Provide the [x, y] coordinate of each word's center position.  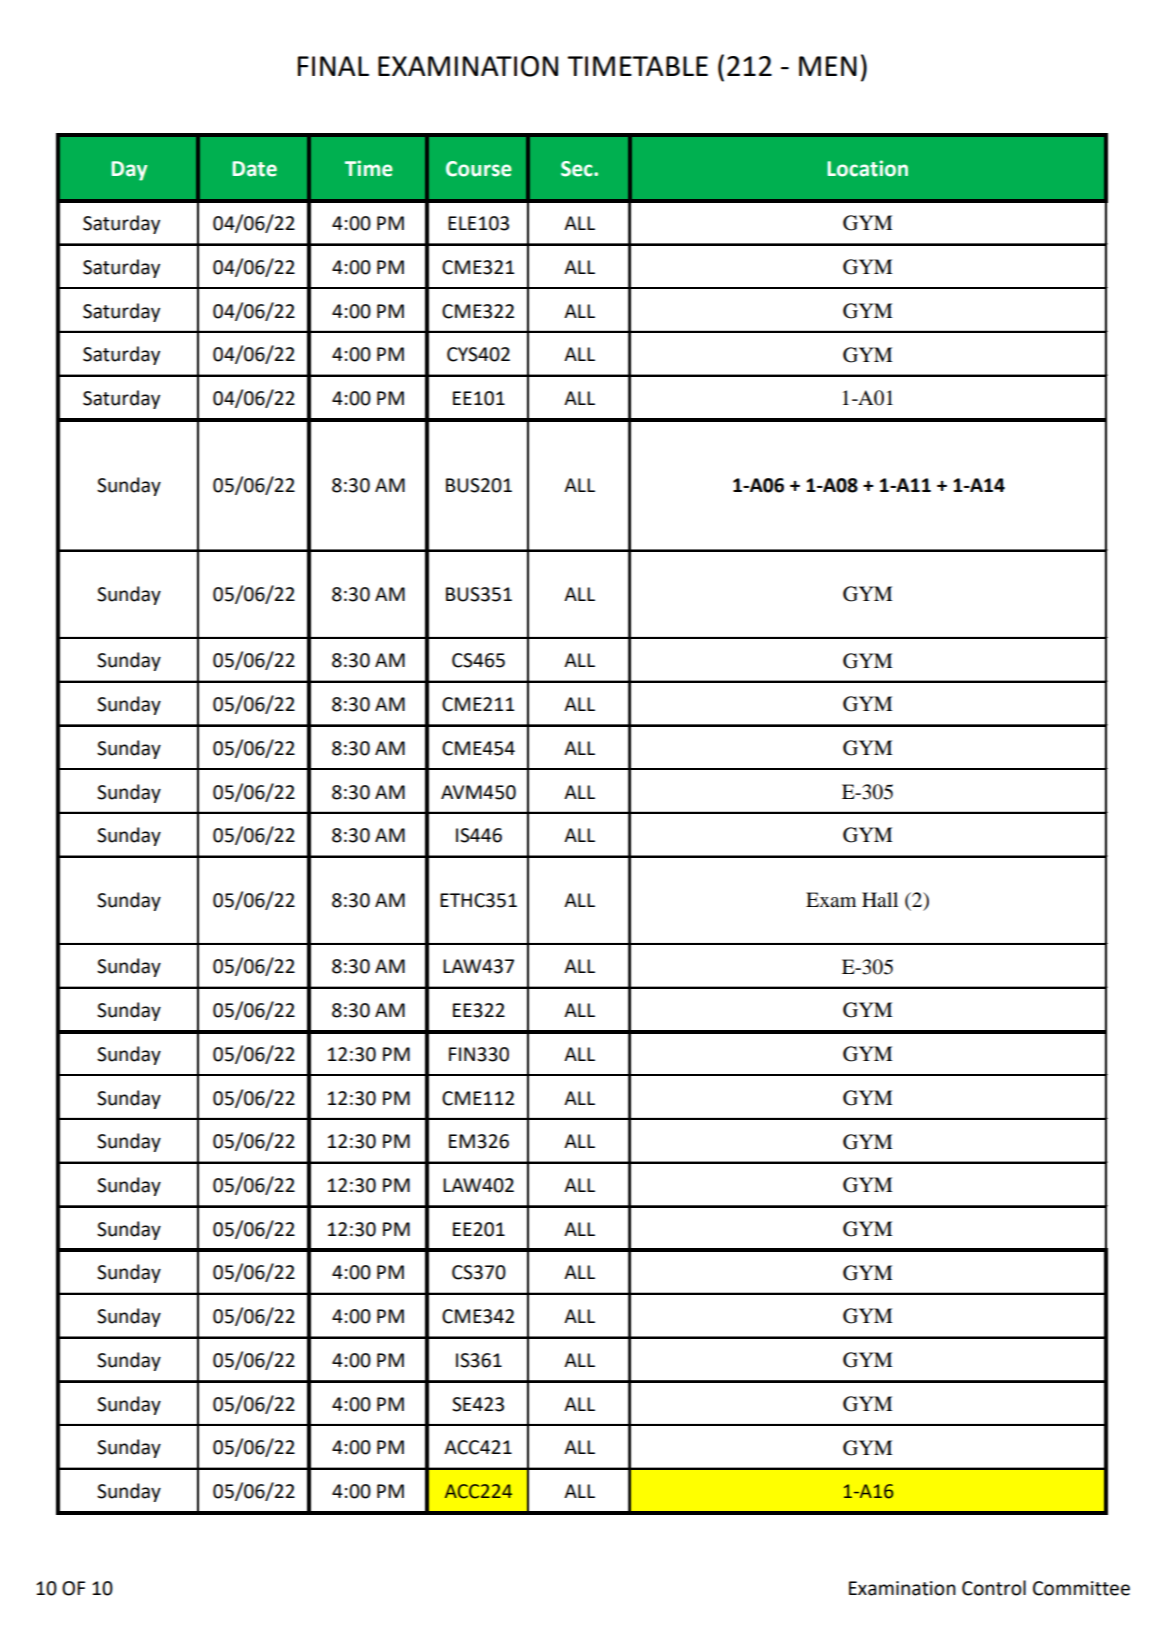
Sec [578, 169]
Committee [1081, 1588]
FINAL [333, 66]
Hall [880, 900]
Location [867, 168]
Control [994, 1588]
